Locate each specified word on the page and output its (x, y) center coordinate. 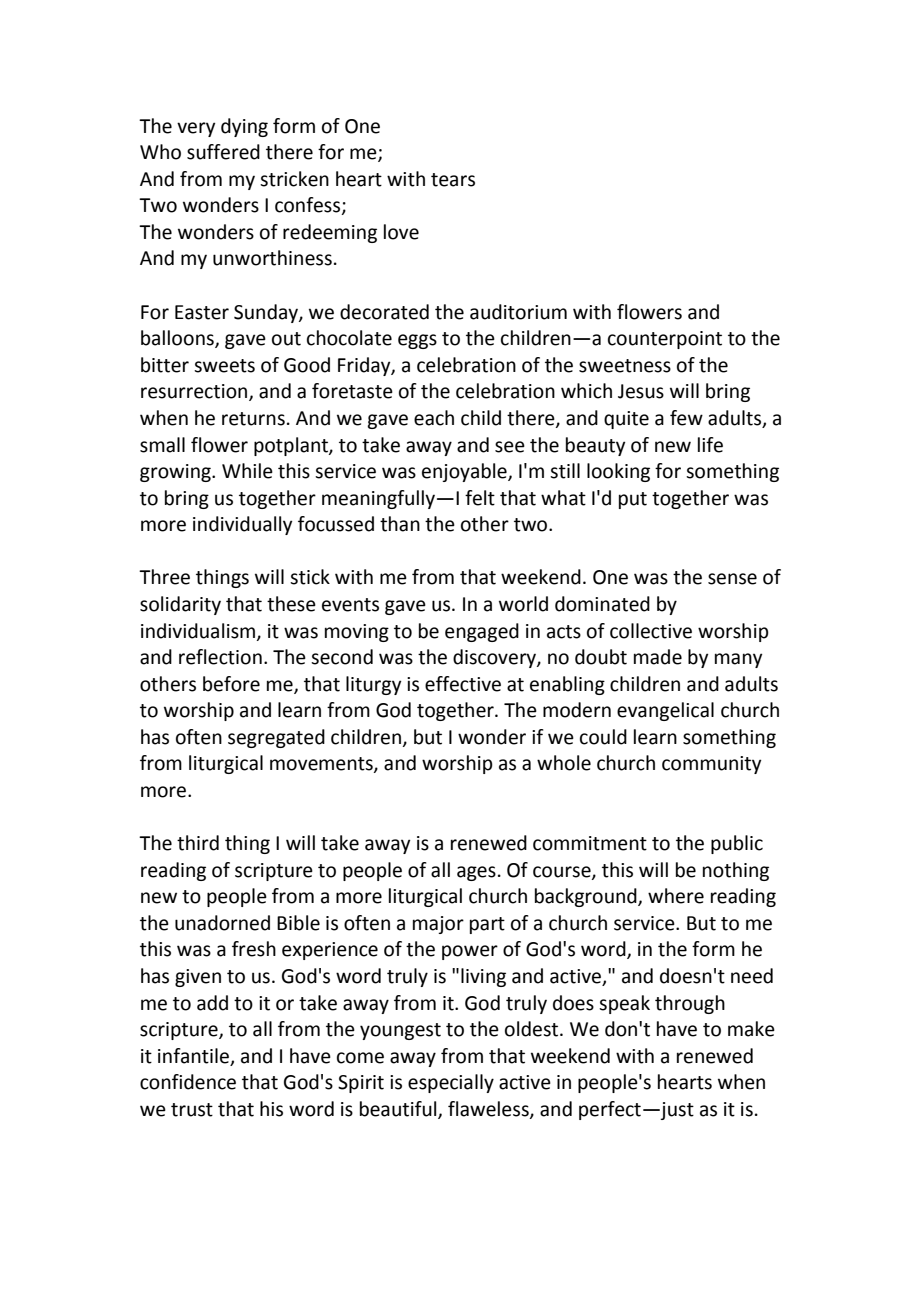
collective (651, 631)
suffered (223, 152)
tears (453, 180)
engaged (482, 632)
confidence (188, 1082)
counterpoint (665, 340)
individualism (199, 631)
